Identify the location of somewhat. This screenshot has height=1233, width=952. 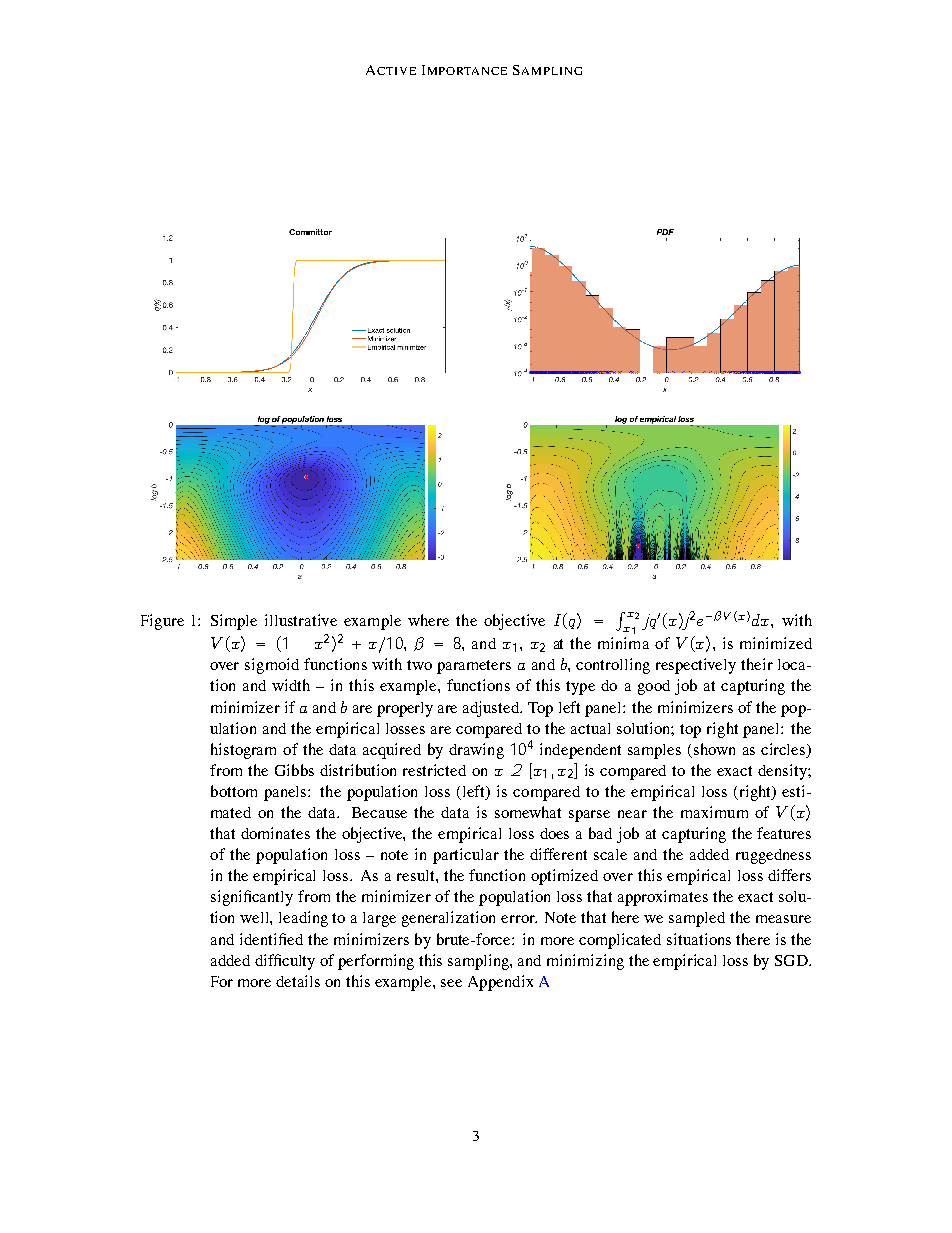
(528, 812).
